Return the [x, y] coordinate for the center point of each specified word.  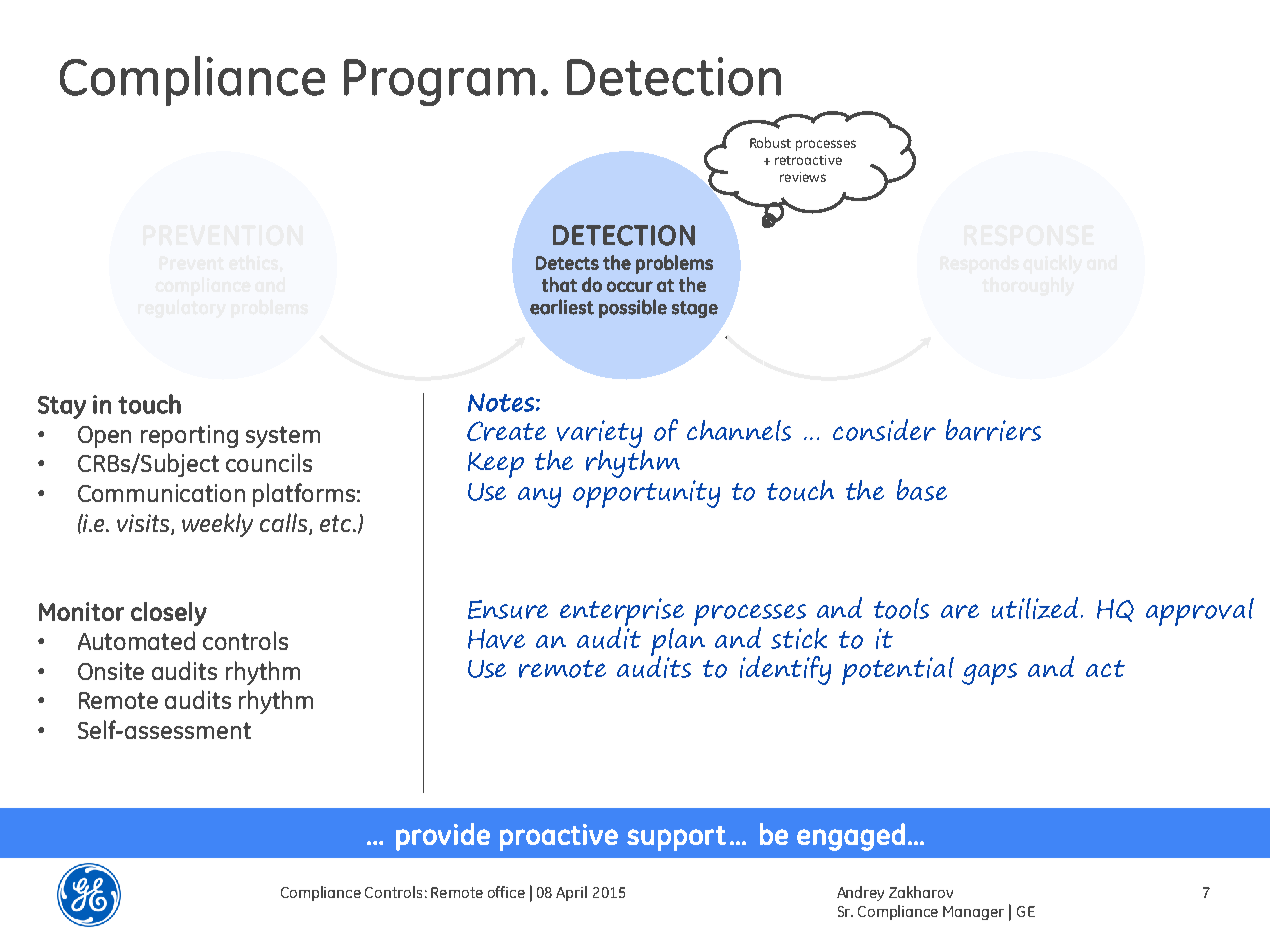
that [559, 284]
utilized [1037, 608]
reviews [803, 177]
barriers [993, 430]
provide [443, 837]
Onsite [111, 671]
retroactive [808, 160]
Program [439, 82]
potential [898, 671]
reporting [189, 436]
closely [169, 614]
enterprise [622, 613]
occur [630, 286]
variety [599, 434]
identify [785, 670]
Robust [770, 142]
